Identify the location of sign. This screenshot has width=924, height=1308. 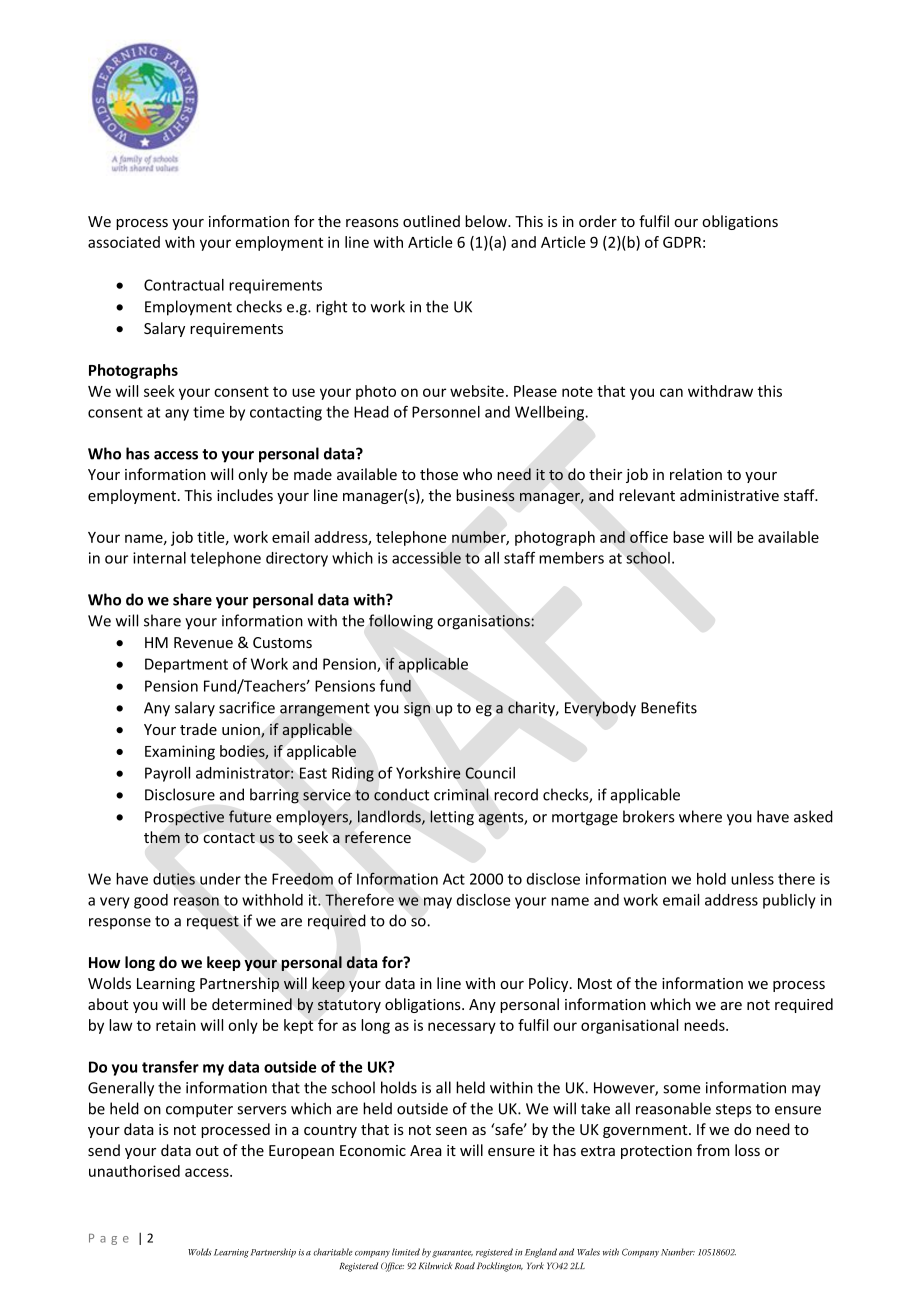
(417, 709).
